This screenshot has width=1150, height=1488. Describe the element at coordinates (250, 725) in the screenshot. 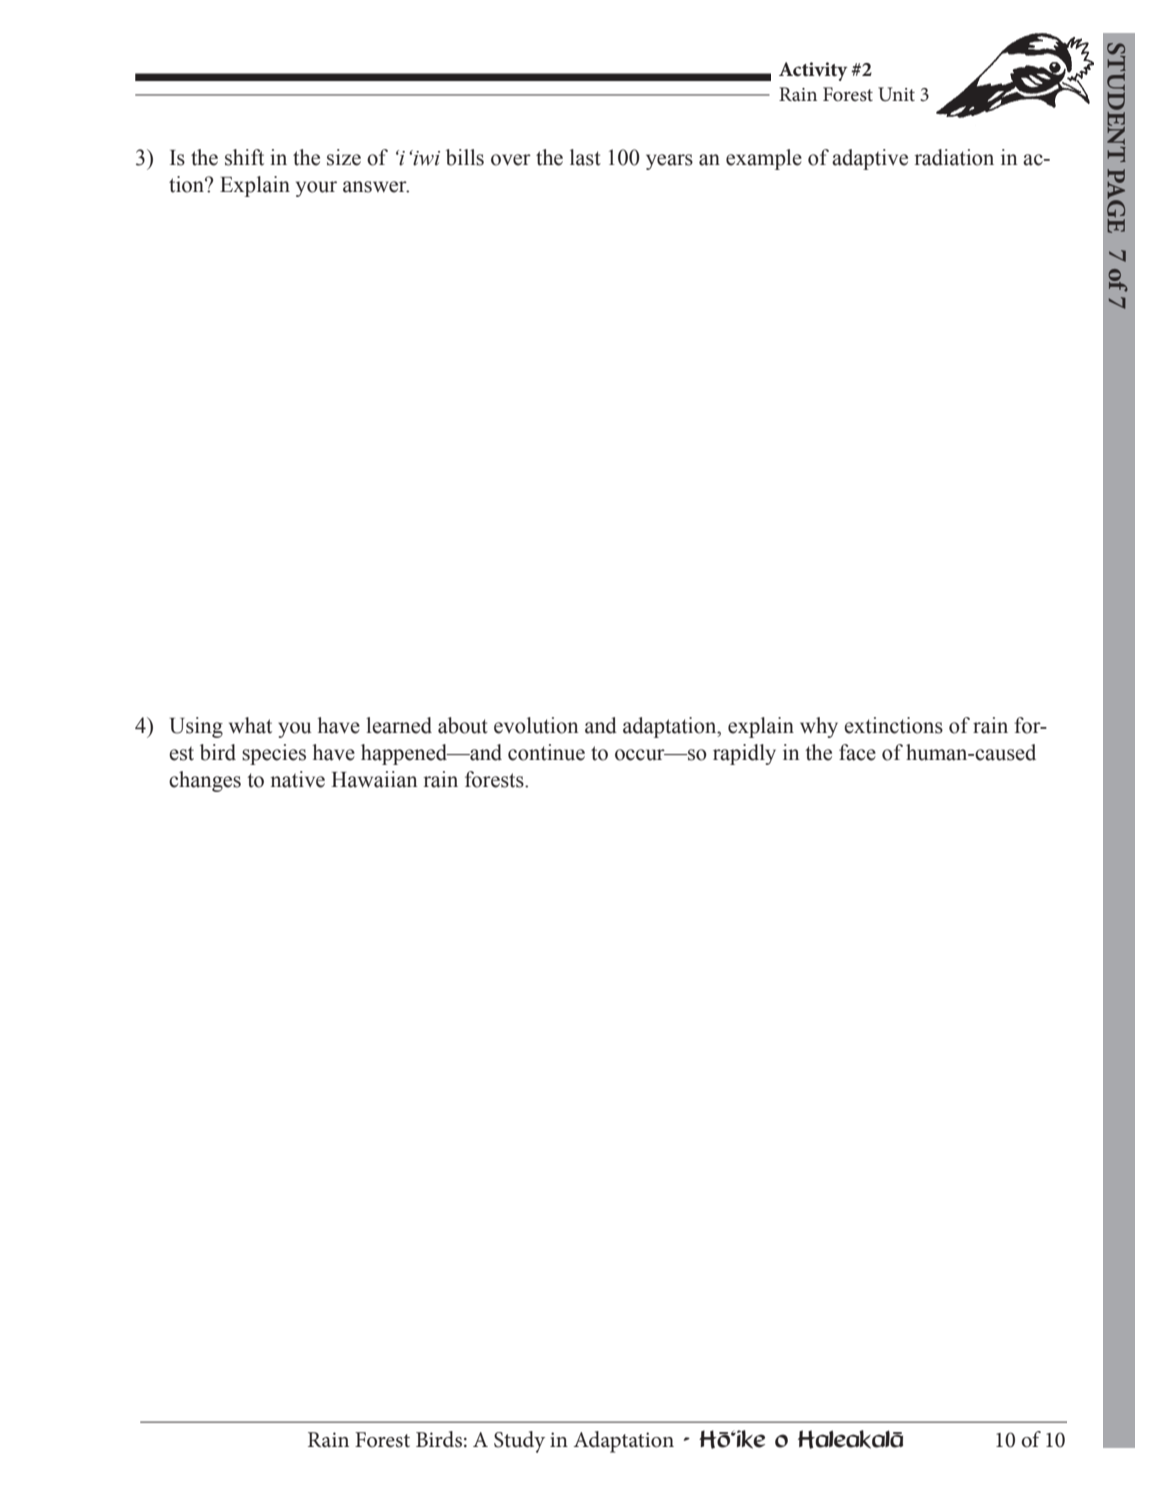

I see `what` at that location.
